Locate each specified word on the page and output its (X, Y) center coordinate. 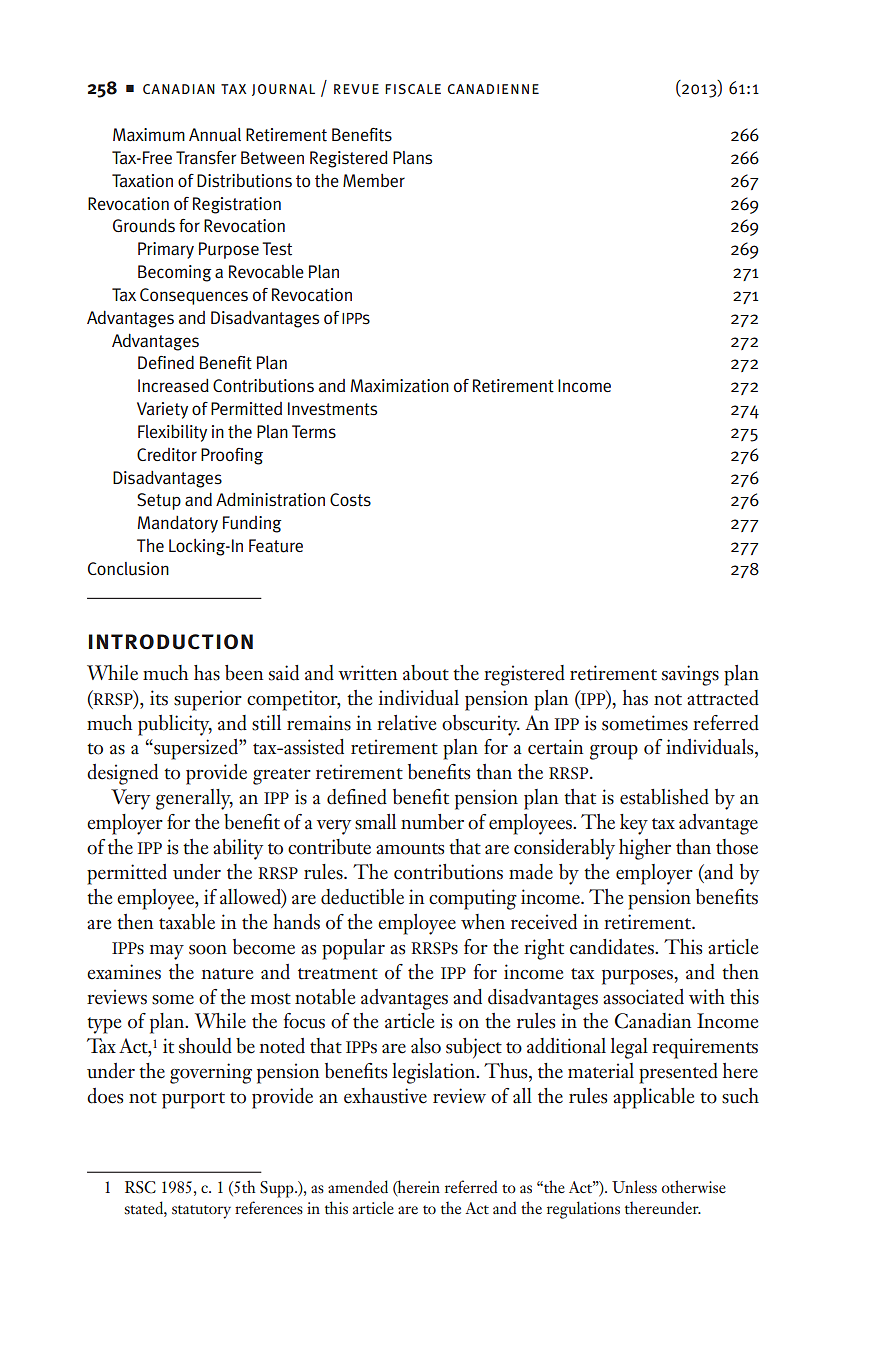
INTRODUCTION (171, 642)
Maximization (400, 386)
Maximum (149, 135)
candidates (613, 947)
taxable (187, 922)
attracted (723, 698)
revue (356, 89)
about (426, 673)
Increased (173, 386)
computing (473, 899)
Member (374, 180)
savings (690, 675)
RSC (140, 1187)
